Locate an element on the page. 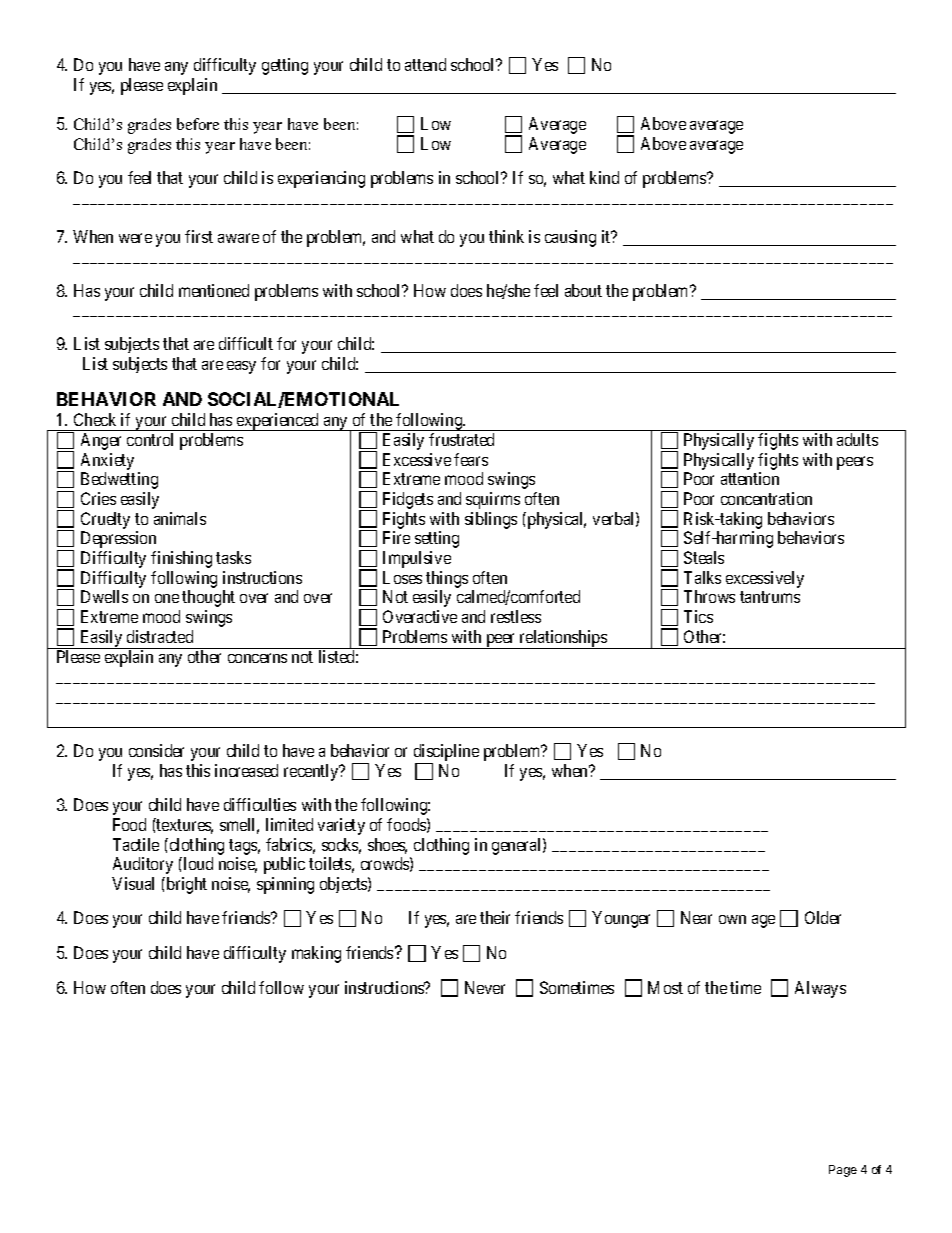  restless is located at coordinates (516, 616).
